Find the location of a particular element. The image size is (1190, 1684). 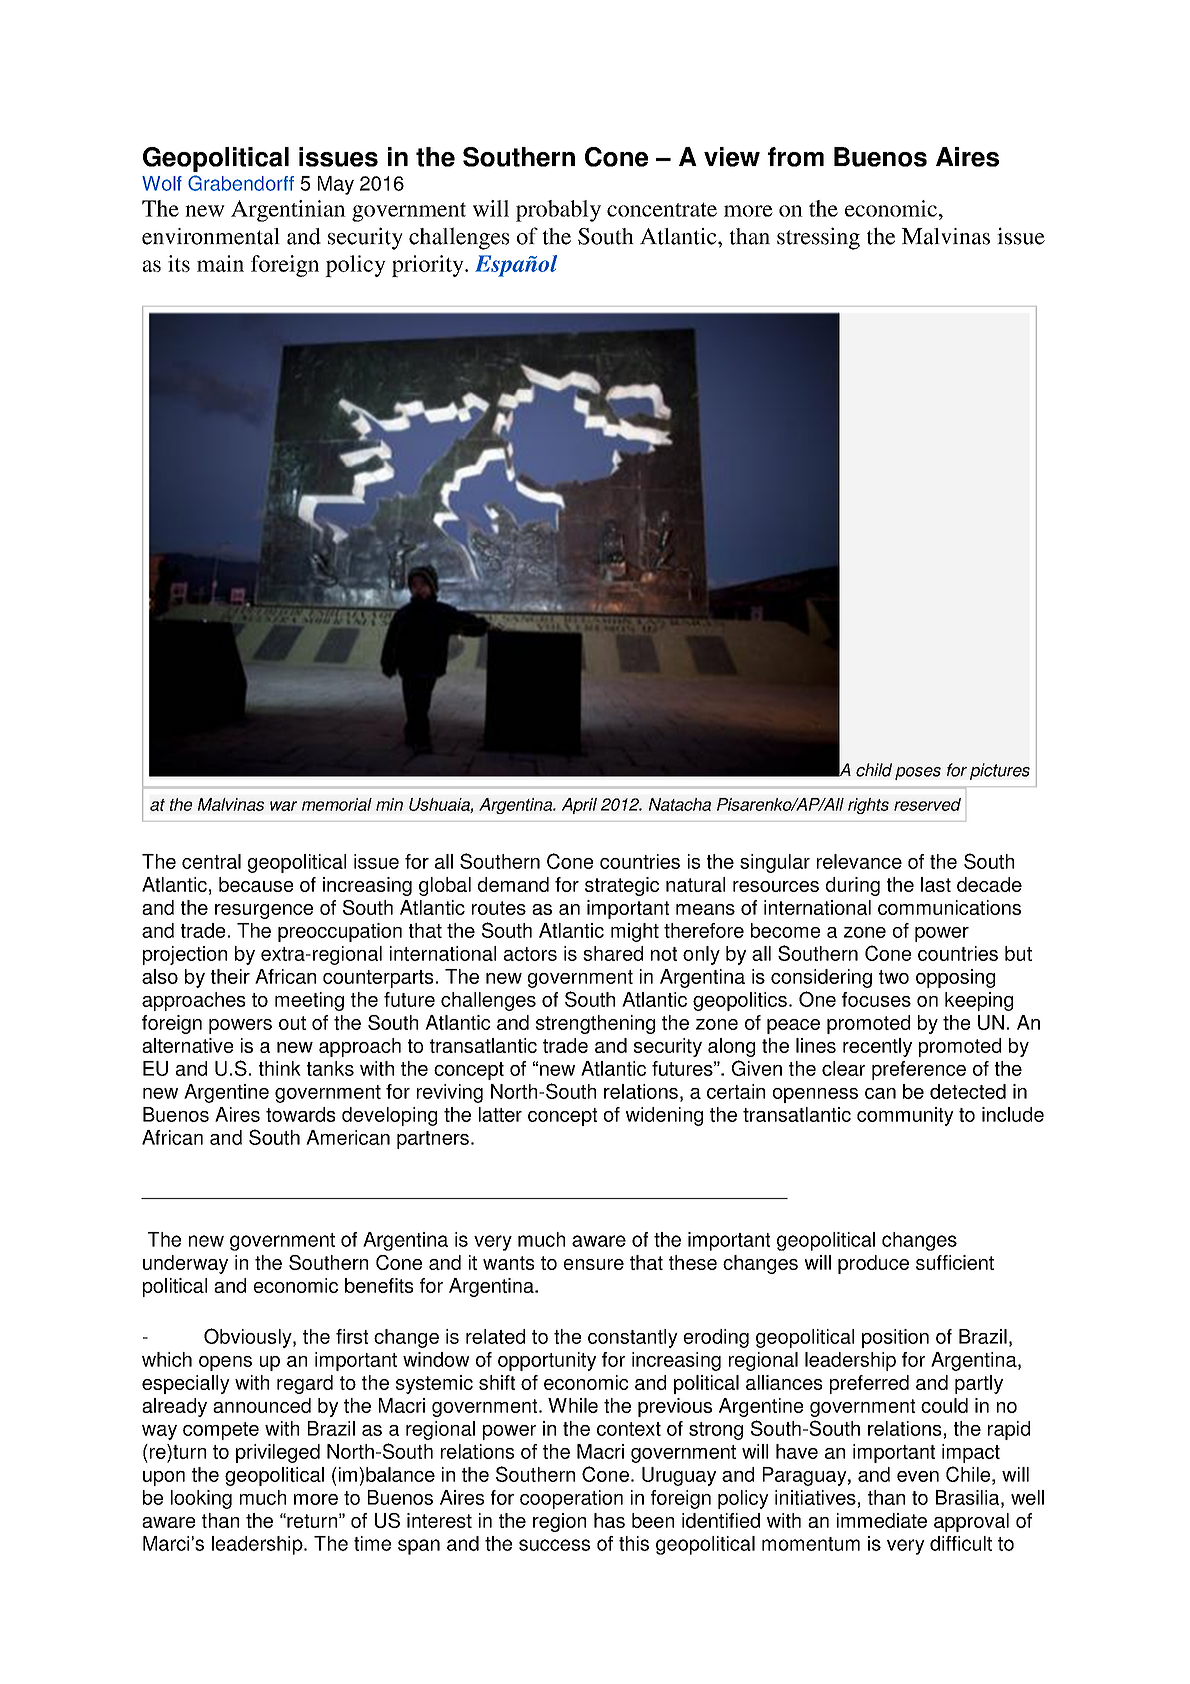

memorial is located at coordinates (337, 804).
